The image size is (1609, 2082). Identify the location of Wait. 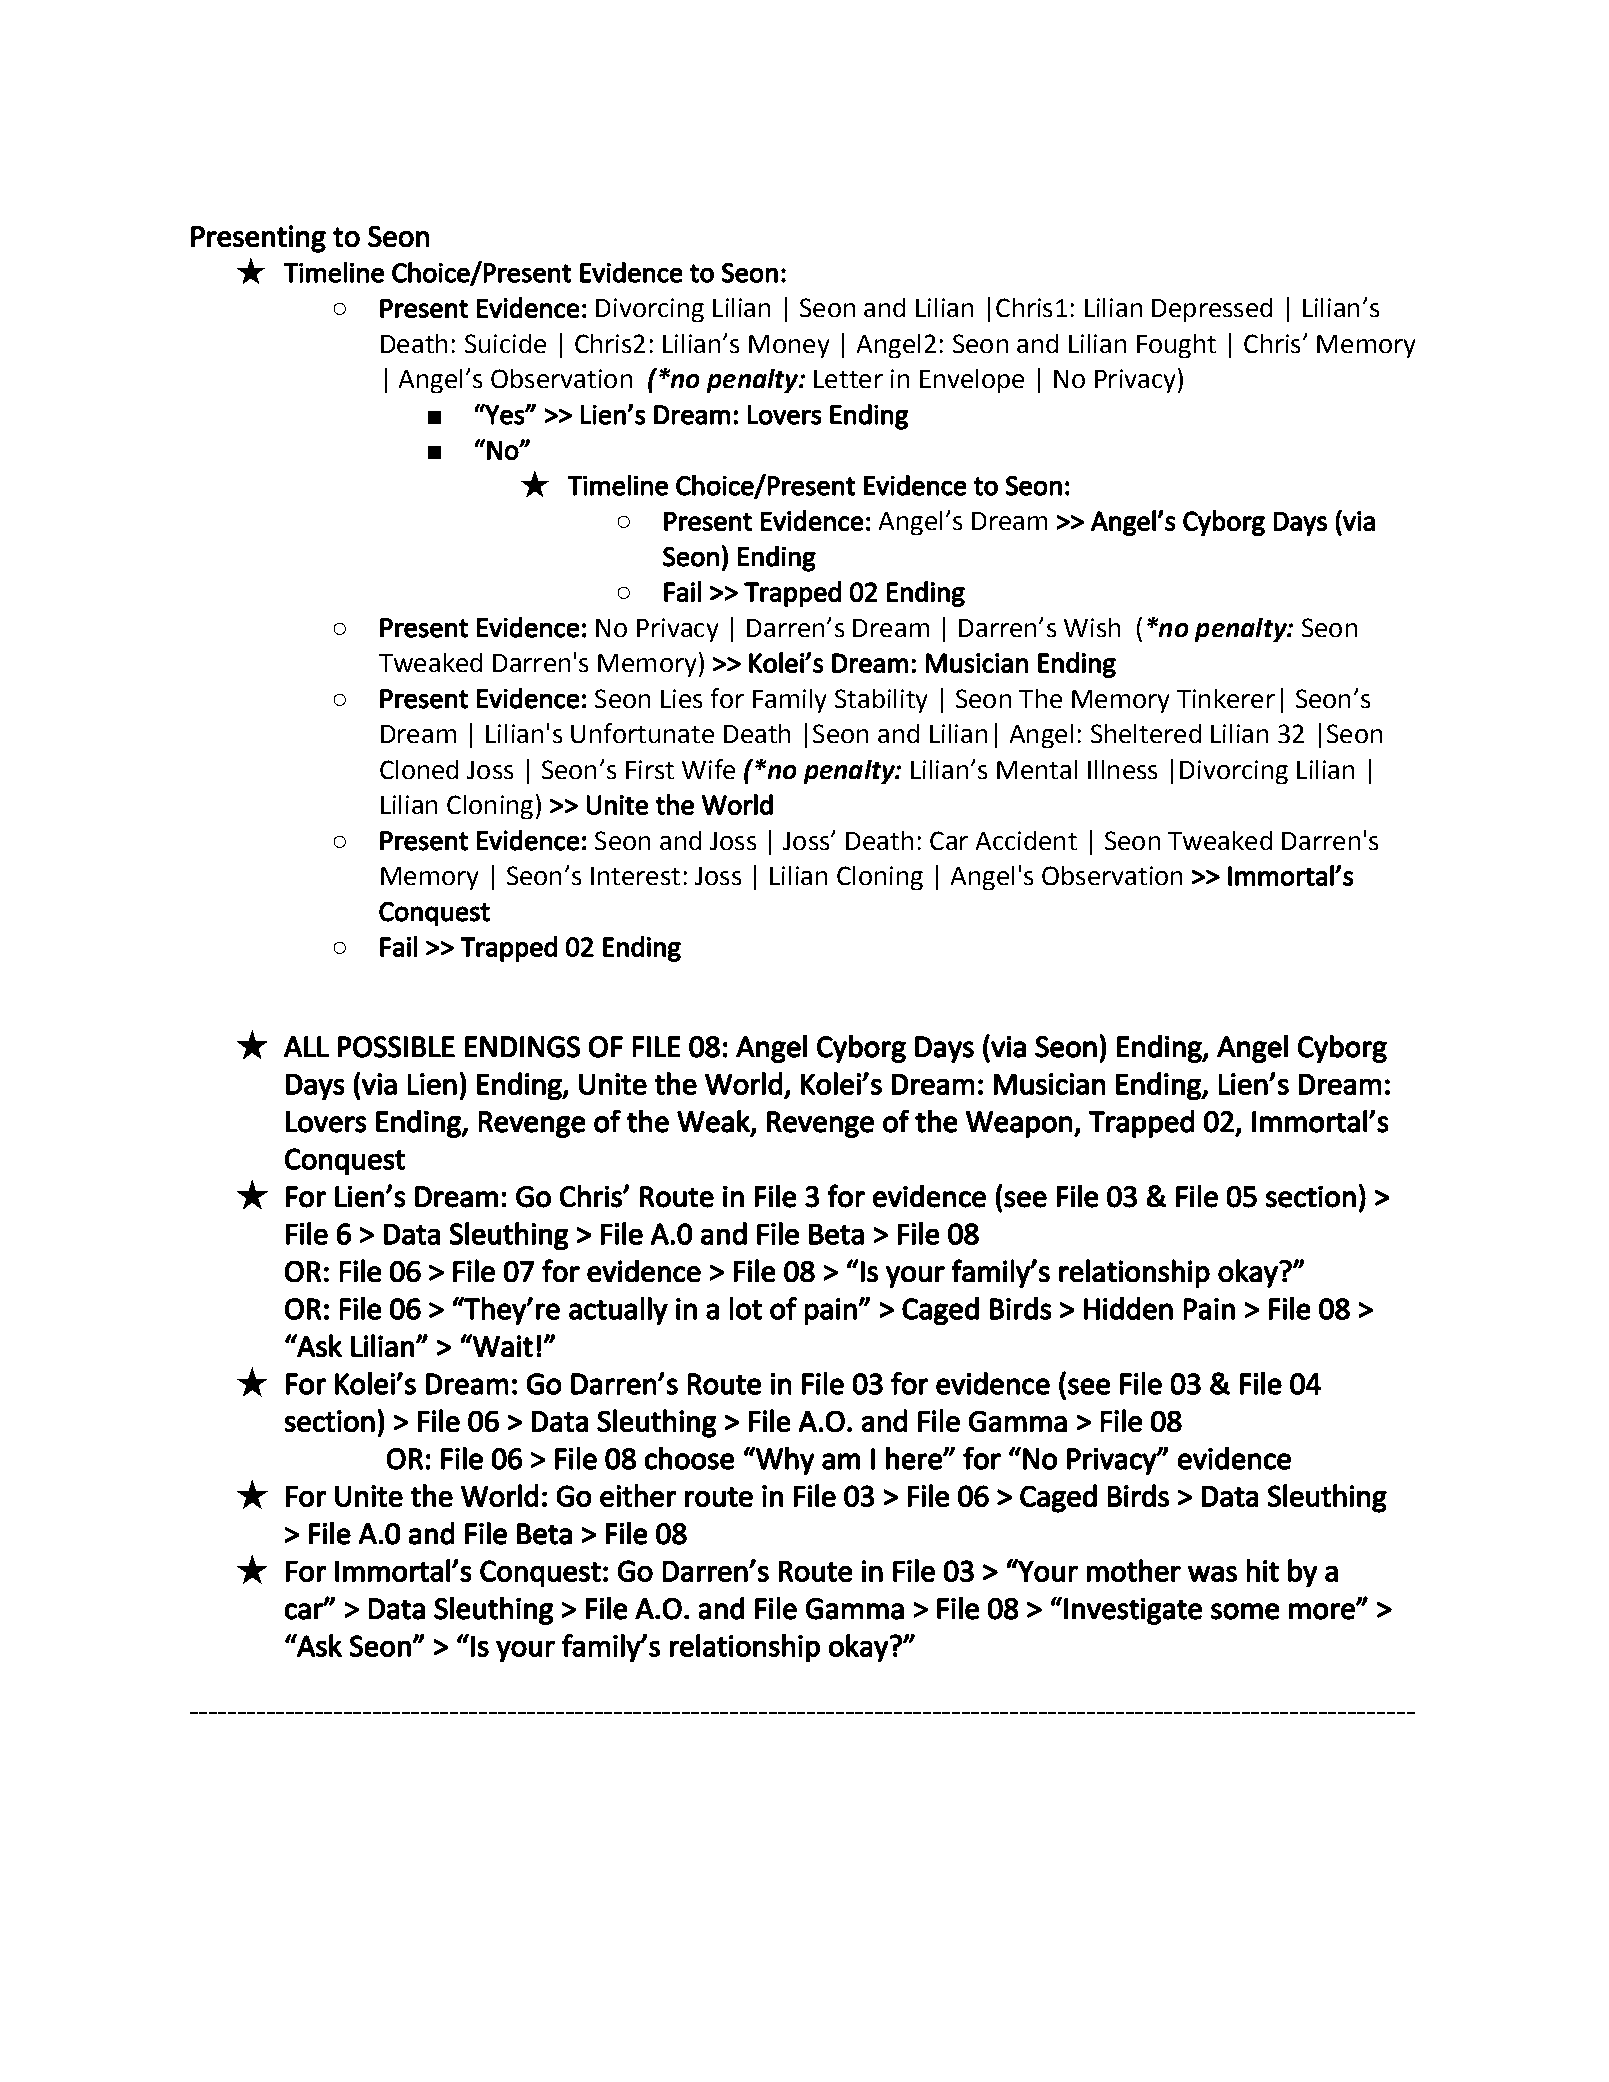
(502, 1345).
